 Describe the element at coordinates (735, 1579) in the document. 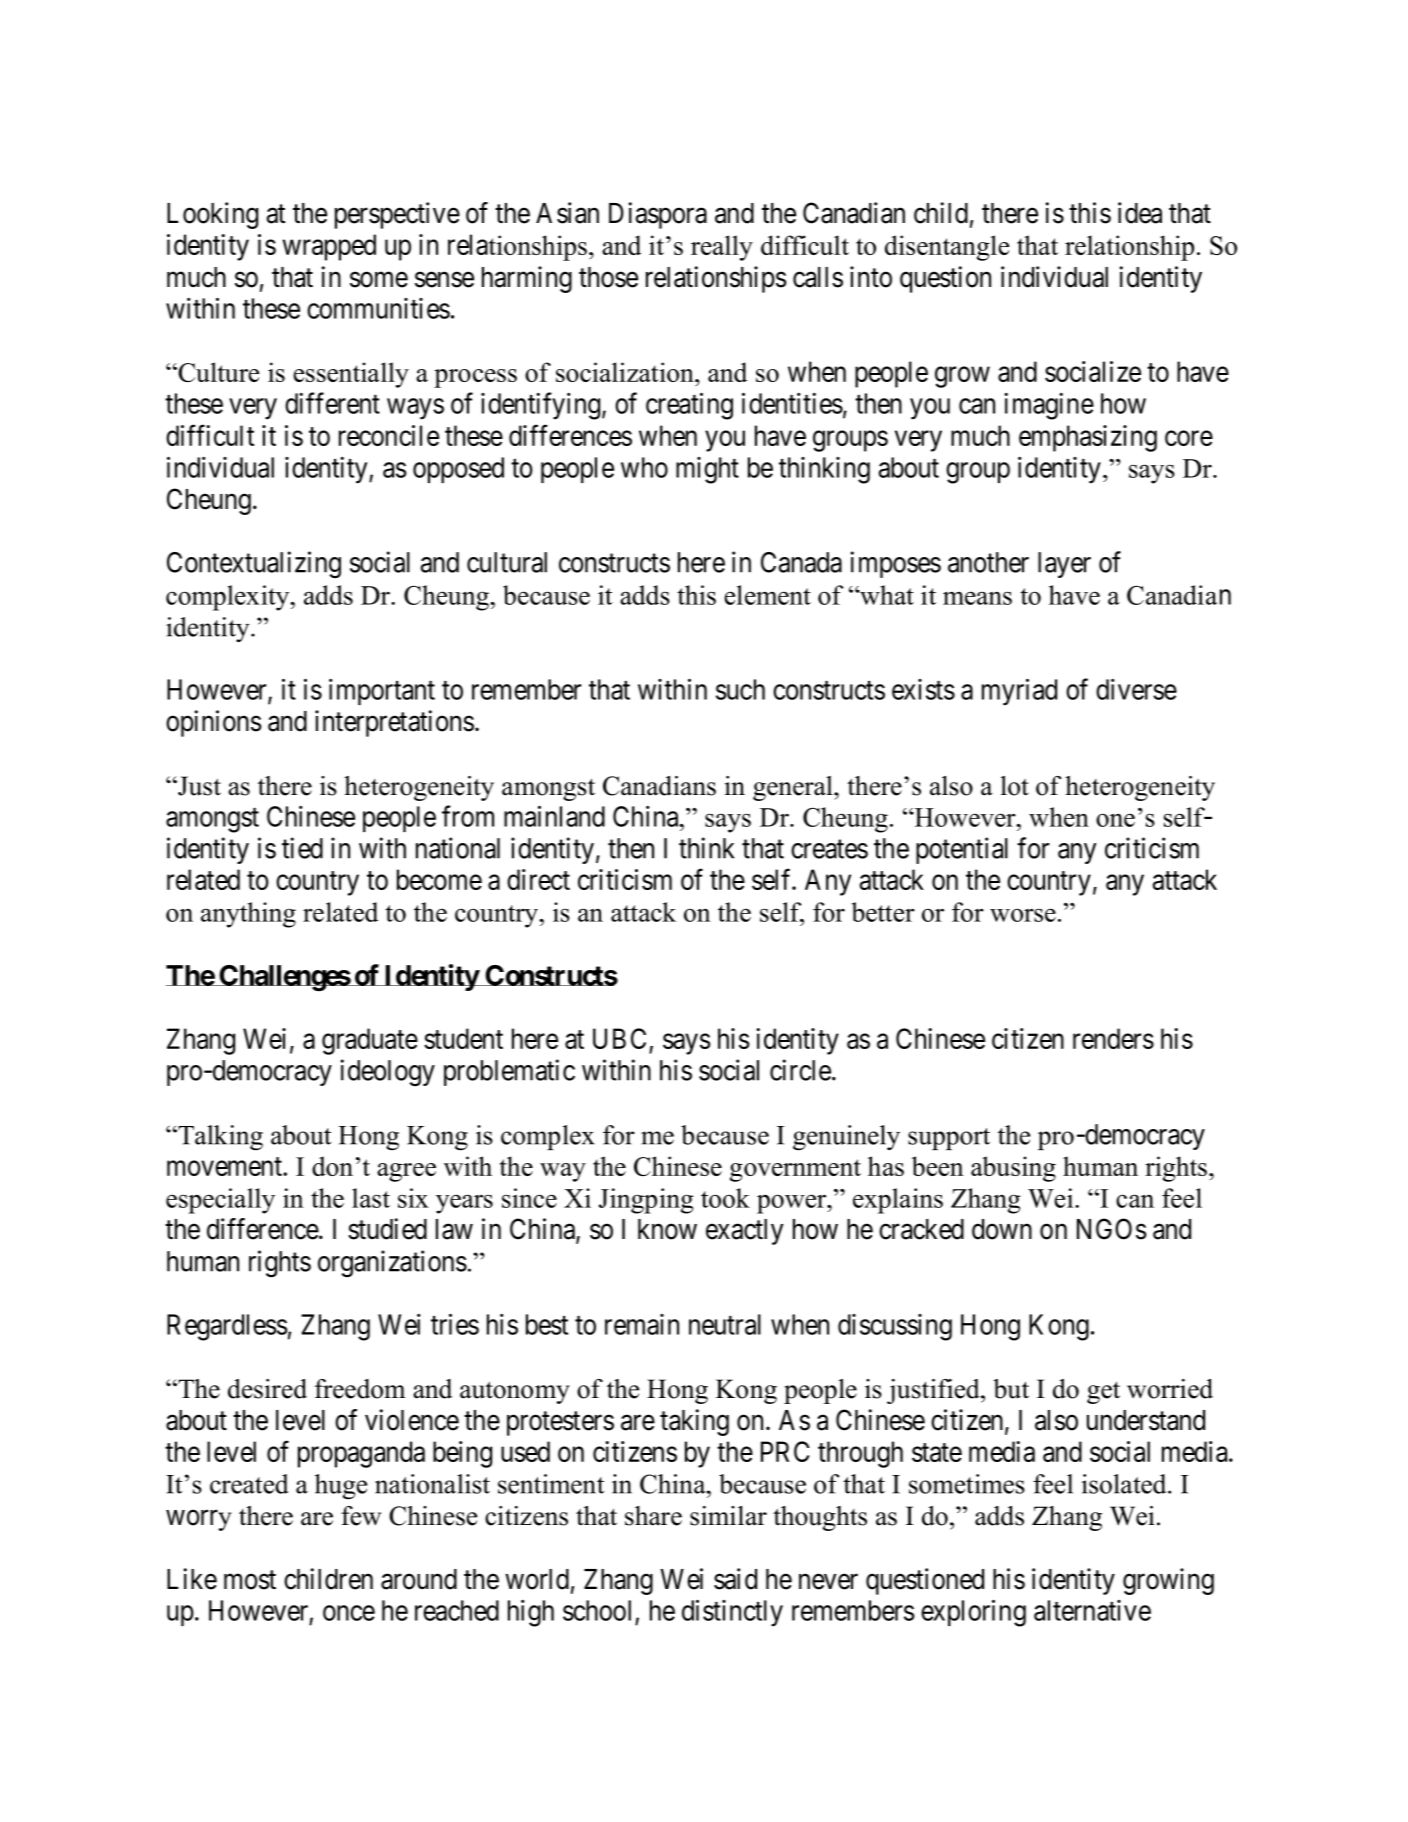

I see `said` at that location.
